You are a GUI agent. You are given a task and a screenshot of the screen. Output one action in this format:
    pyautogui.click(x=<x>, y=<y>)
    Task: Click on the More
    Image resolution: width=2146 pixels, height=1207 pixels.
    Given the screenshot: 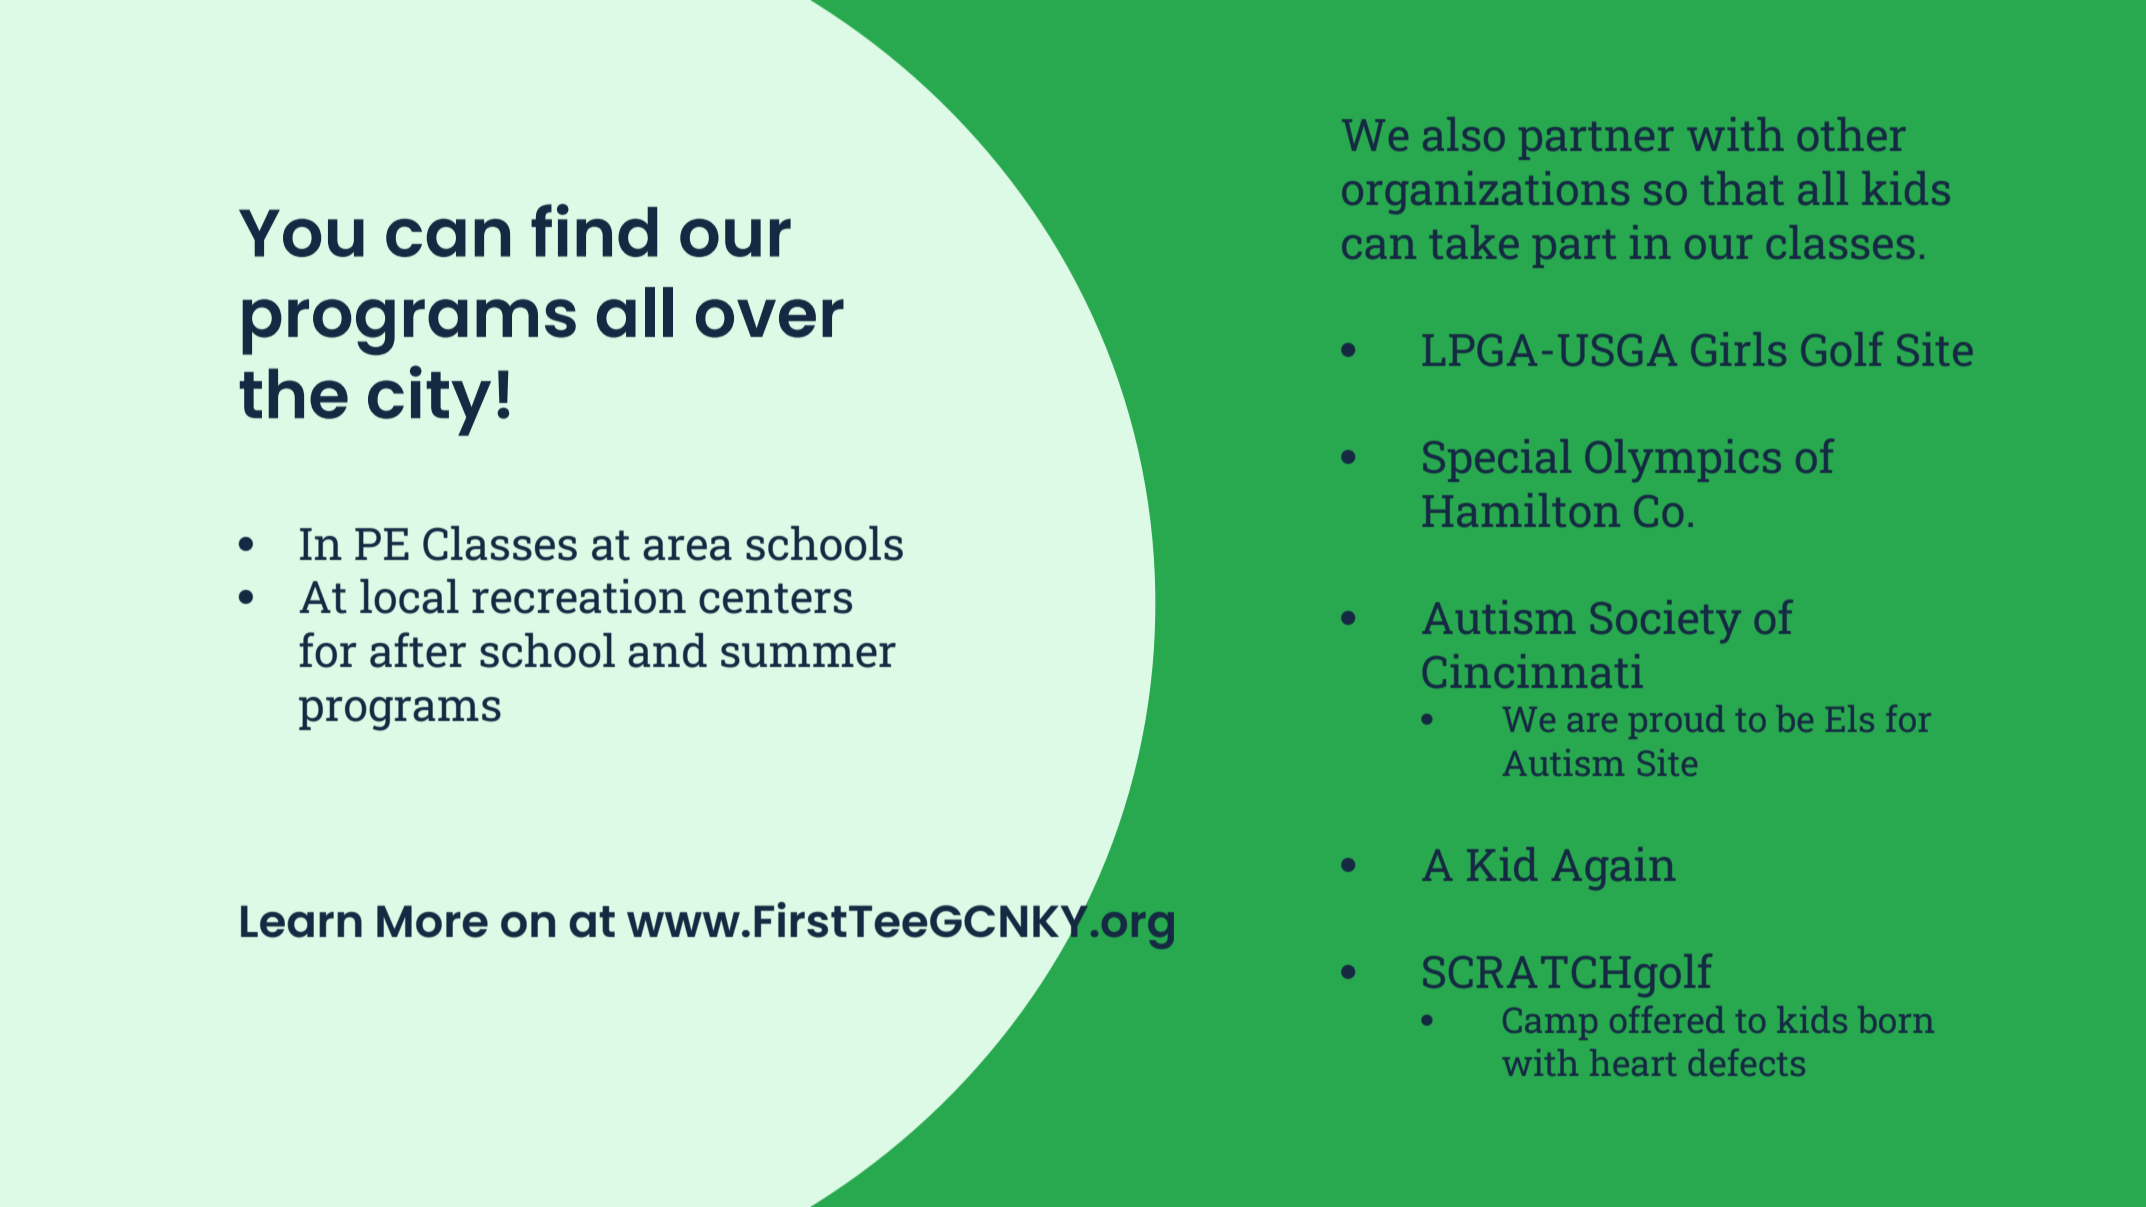 What is the action you would take?
    pyautogui.click(x=432, y=921)
